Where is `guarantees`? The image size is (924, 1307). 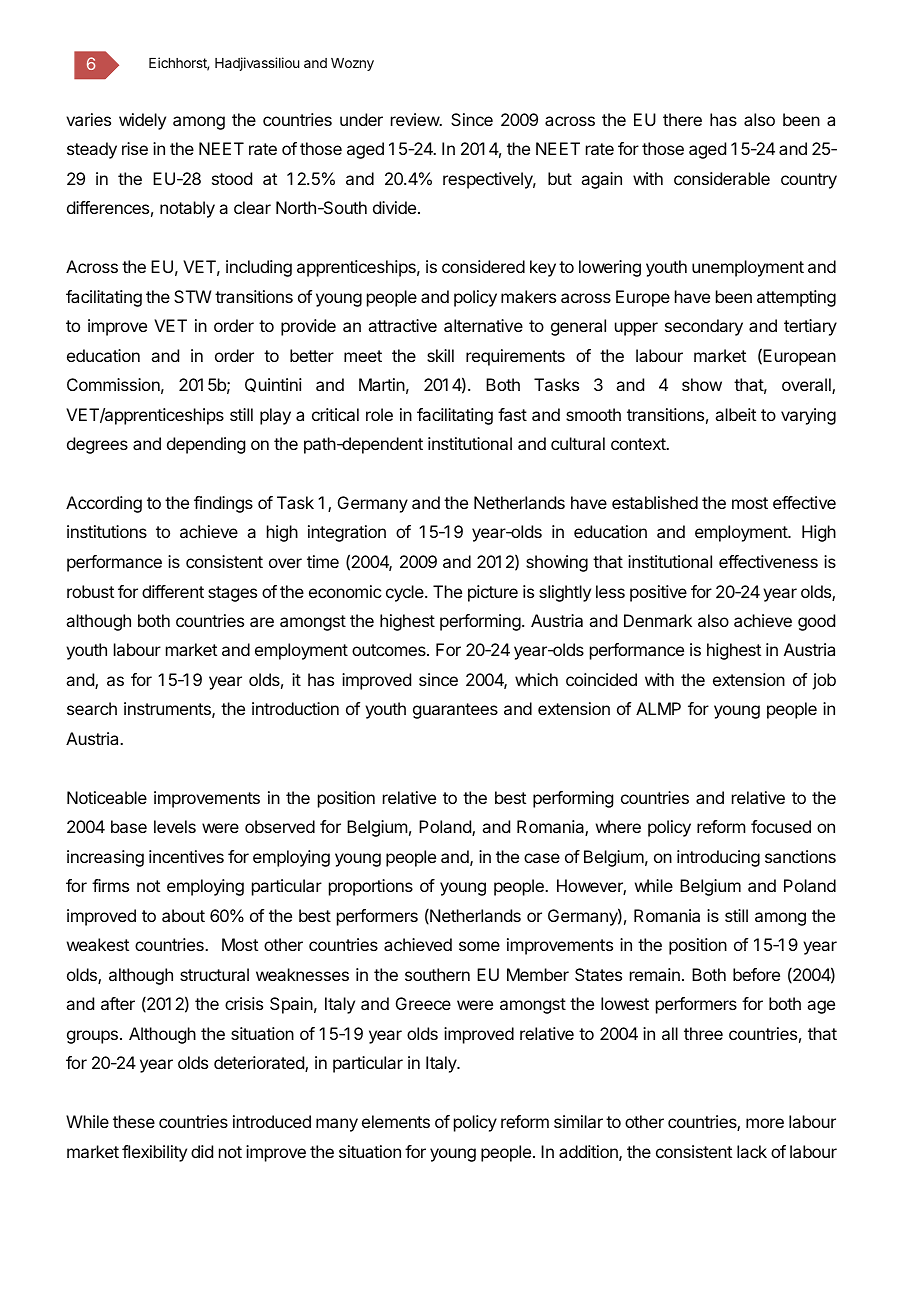 guarantees is located at coordinates (455, 711).
